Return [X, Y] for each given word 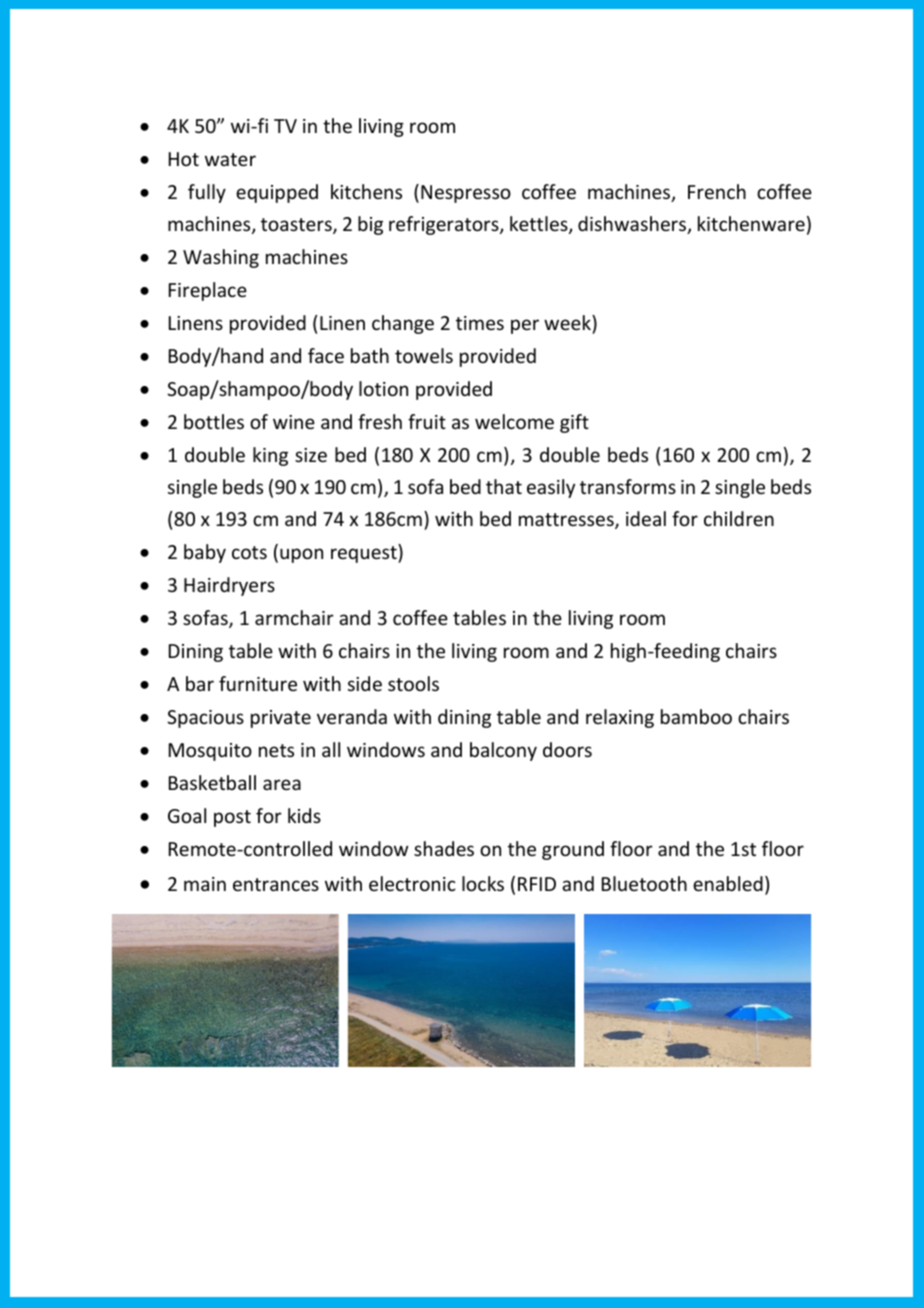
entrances [276, 884]
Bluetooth [644, 883]
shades [444, 848]
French [717, 191]
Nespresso [466, 194]
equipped [277, 193]
